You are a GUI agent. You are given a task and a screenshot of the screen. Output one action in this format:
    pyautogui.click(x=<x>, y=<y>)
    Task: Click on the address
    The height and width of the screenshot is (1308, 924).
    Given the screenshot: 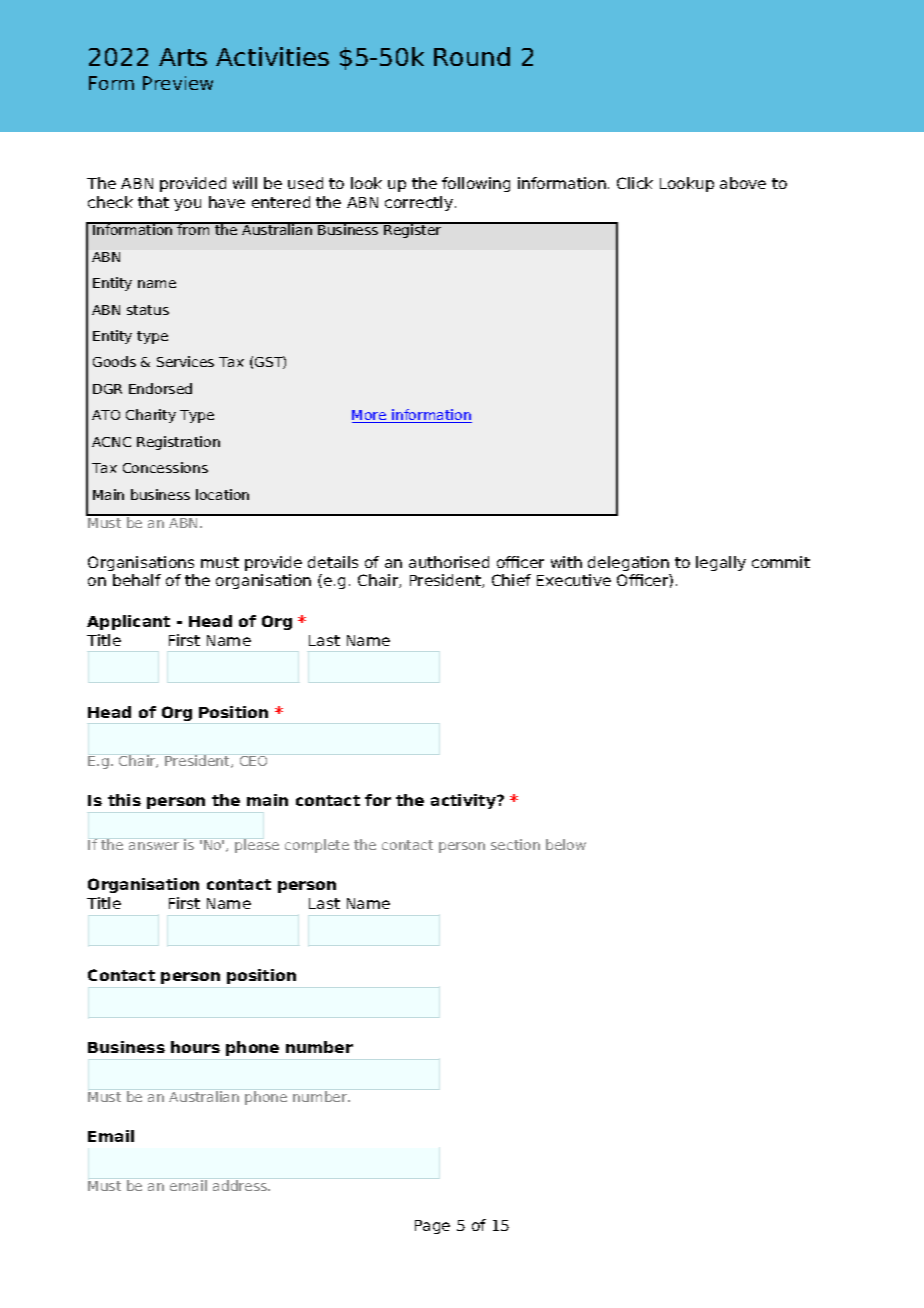 What is the action you would take?
    pyautogui.click(x=241, y=1185)
